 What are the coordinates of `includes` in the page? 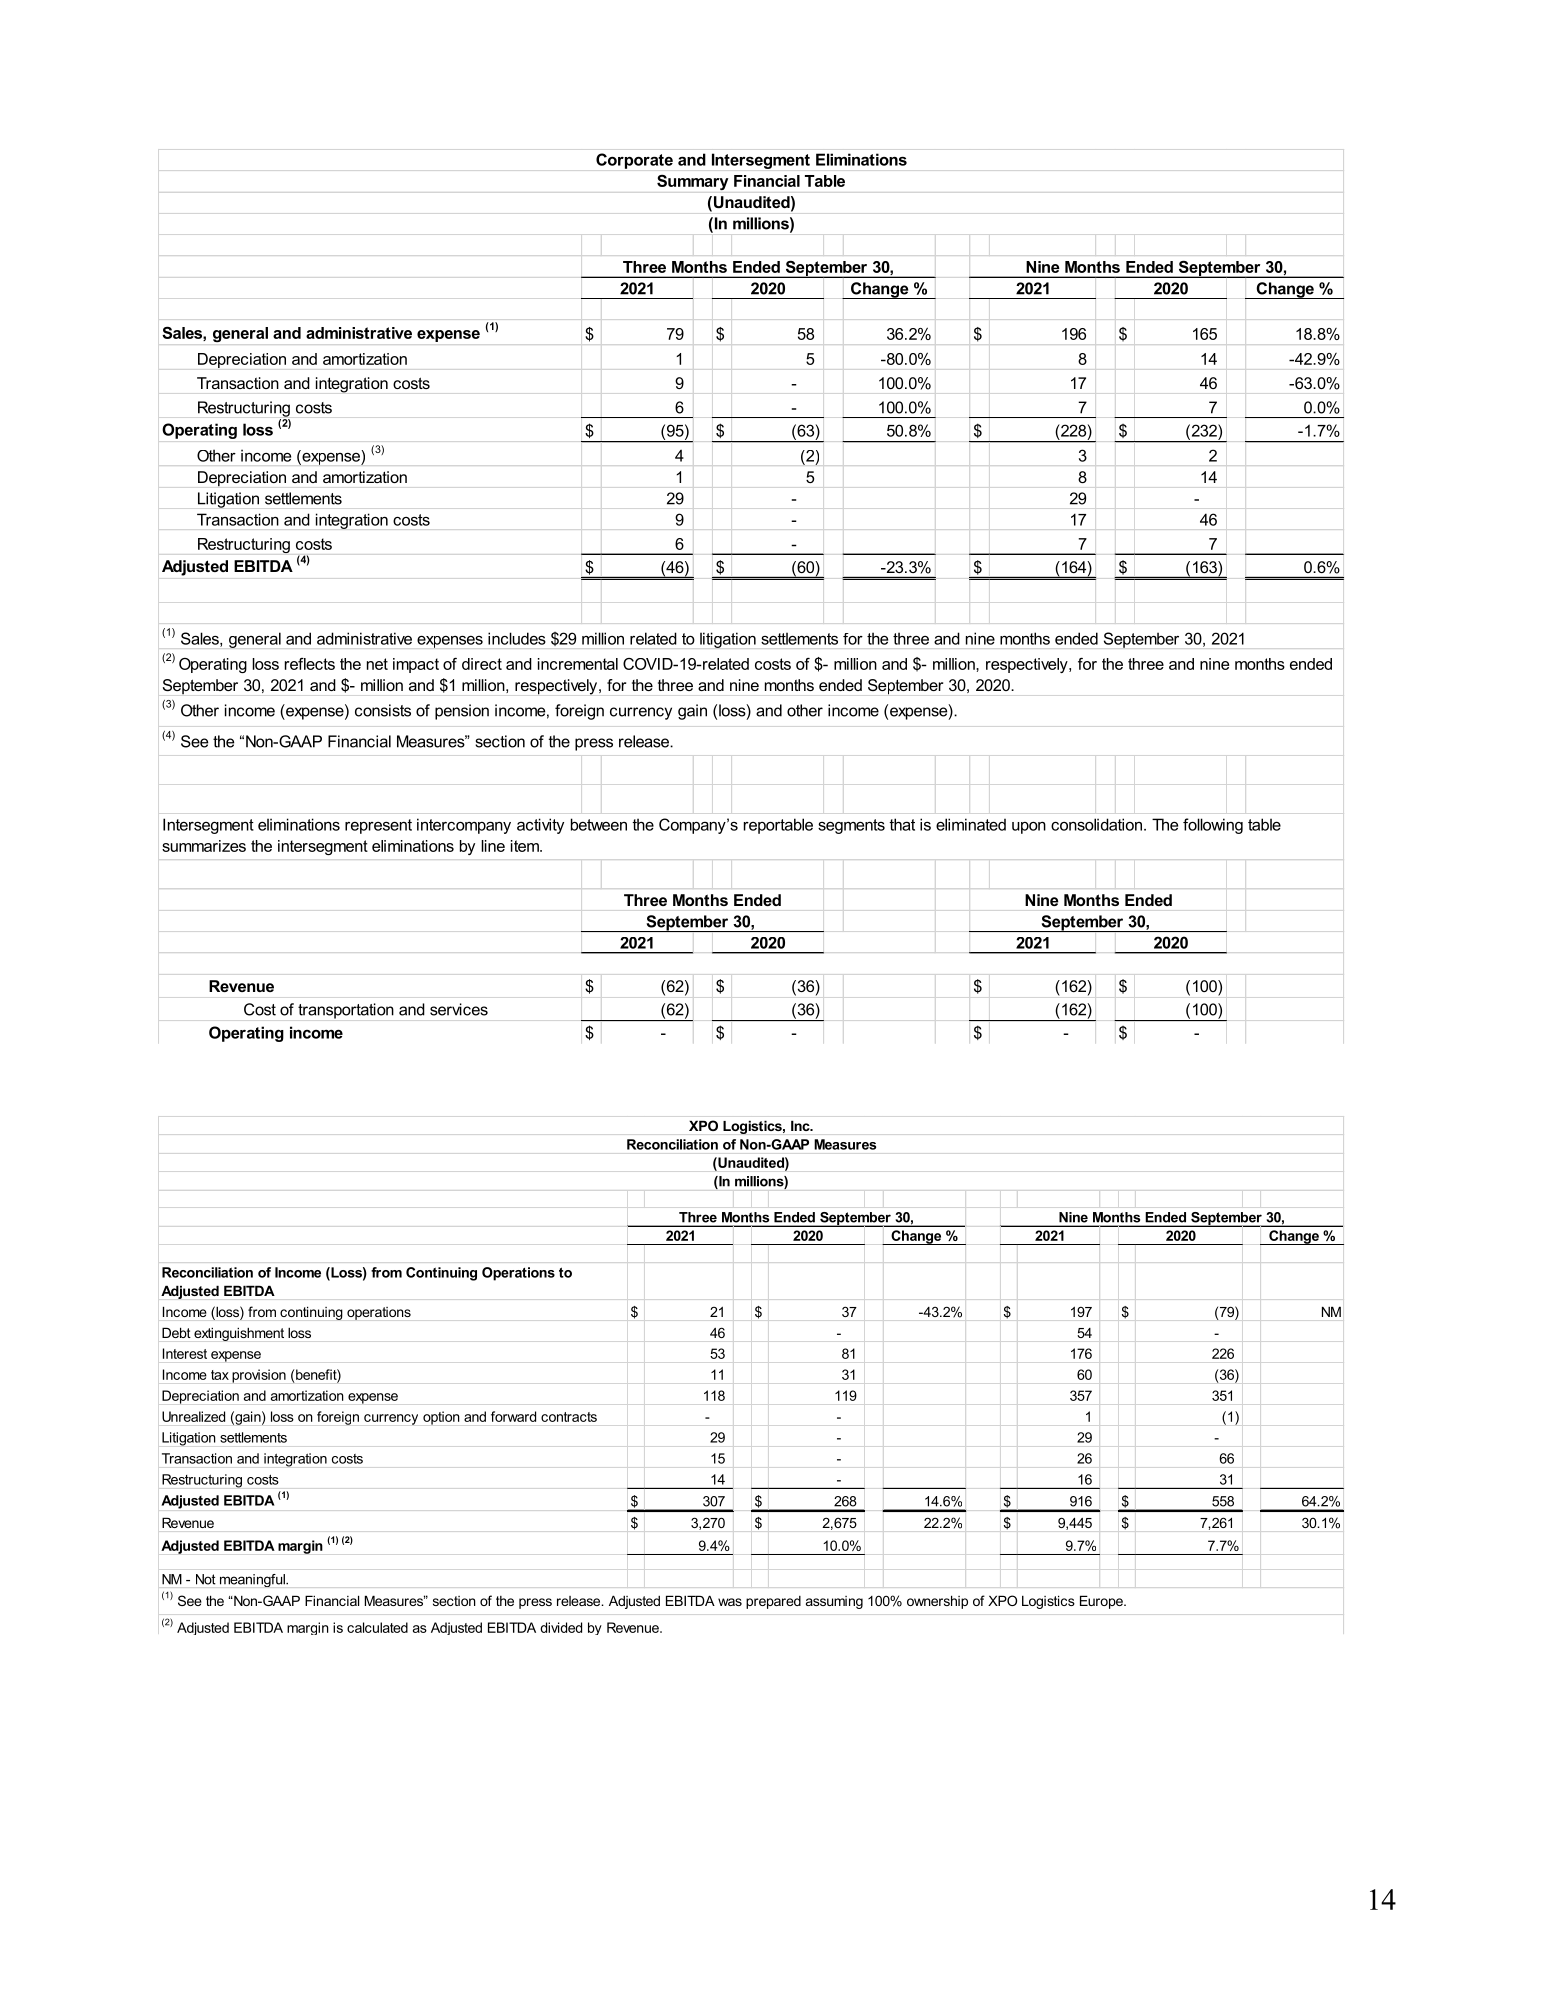 It's located at (517, 638).
